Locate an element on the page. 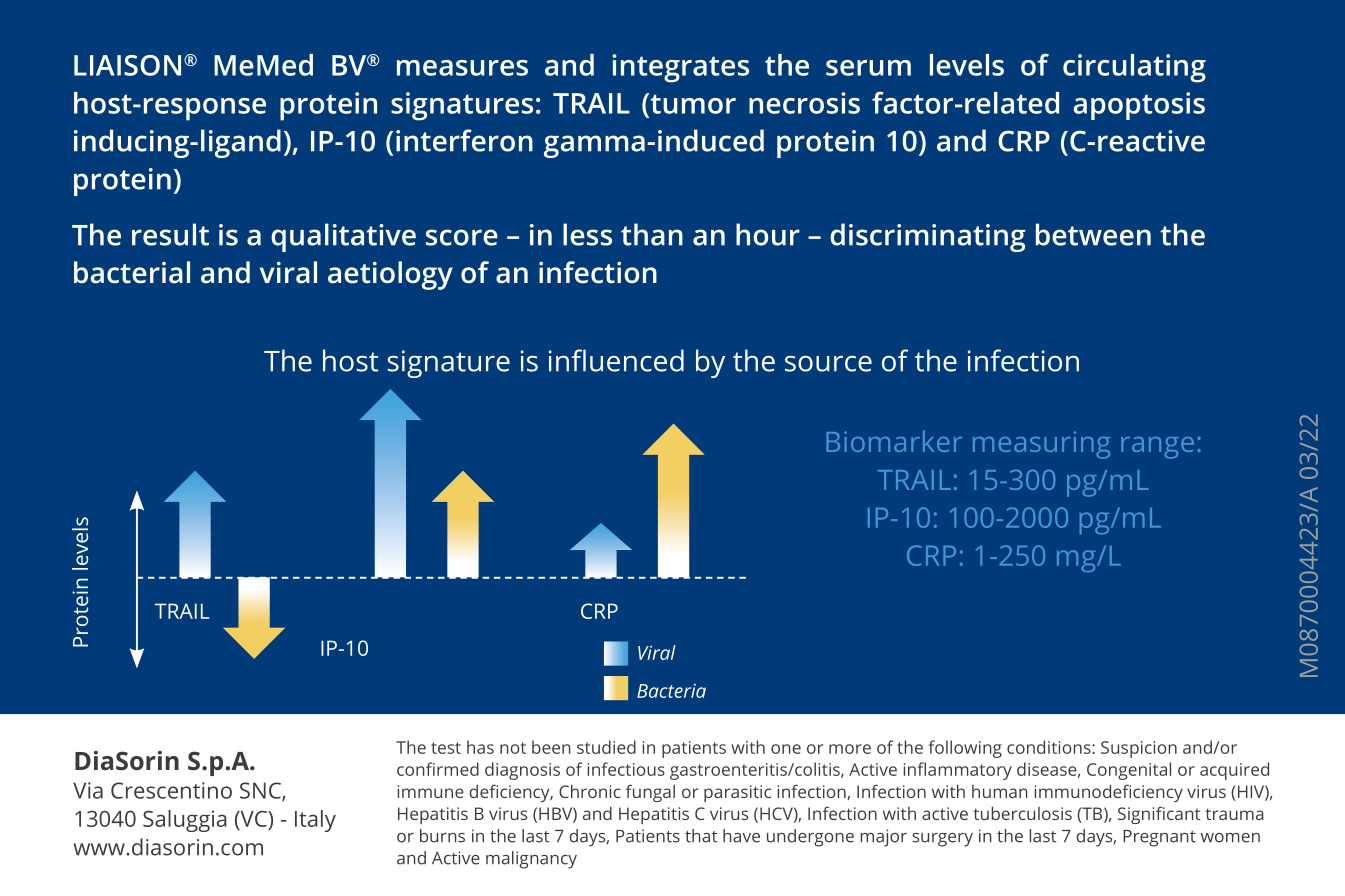 The width and height of the image is (1345, 896). tumor is located at coordinates (692, 103).
